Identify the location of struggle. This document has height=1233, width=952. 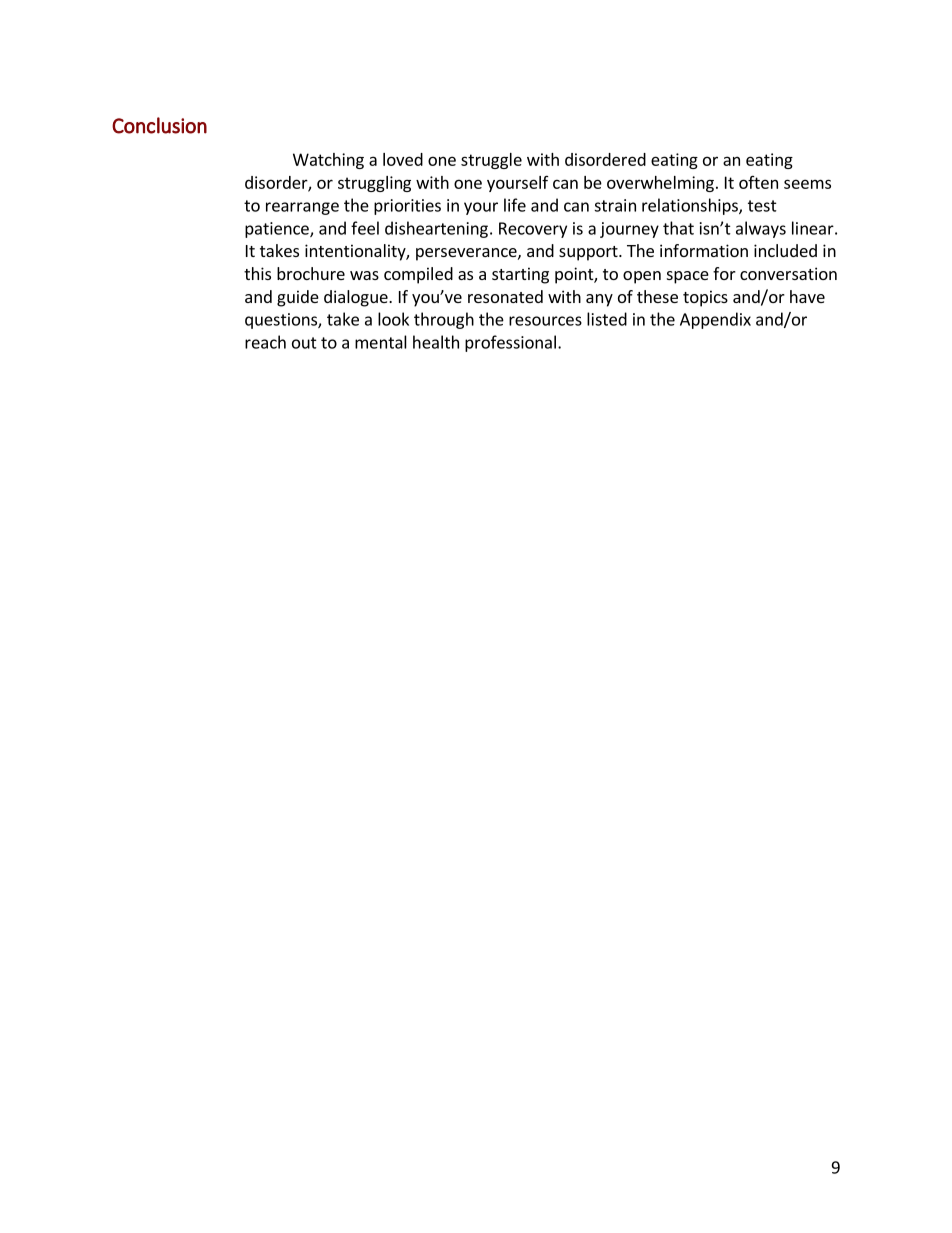
(491, 161).
